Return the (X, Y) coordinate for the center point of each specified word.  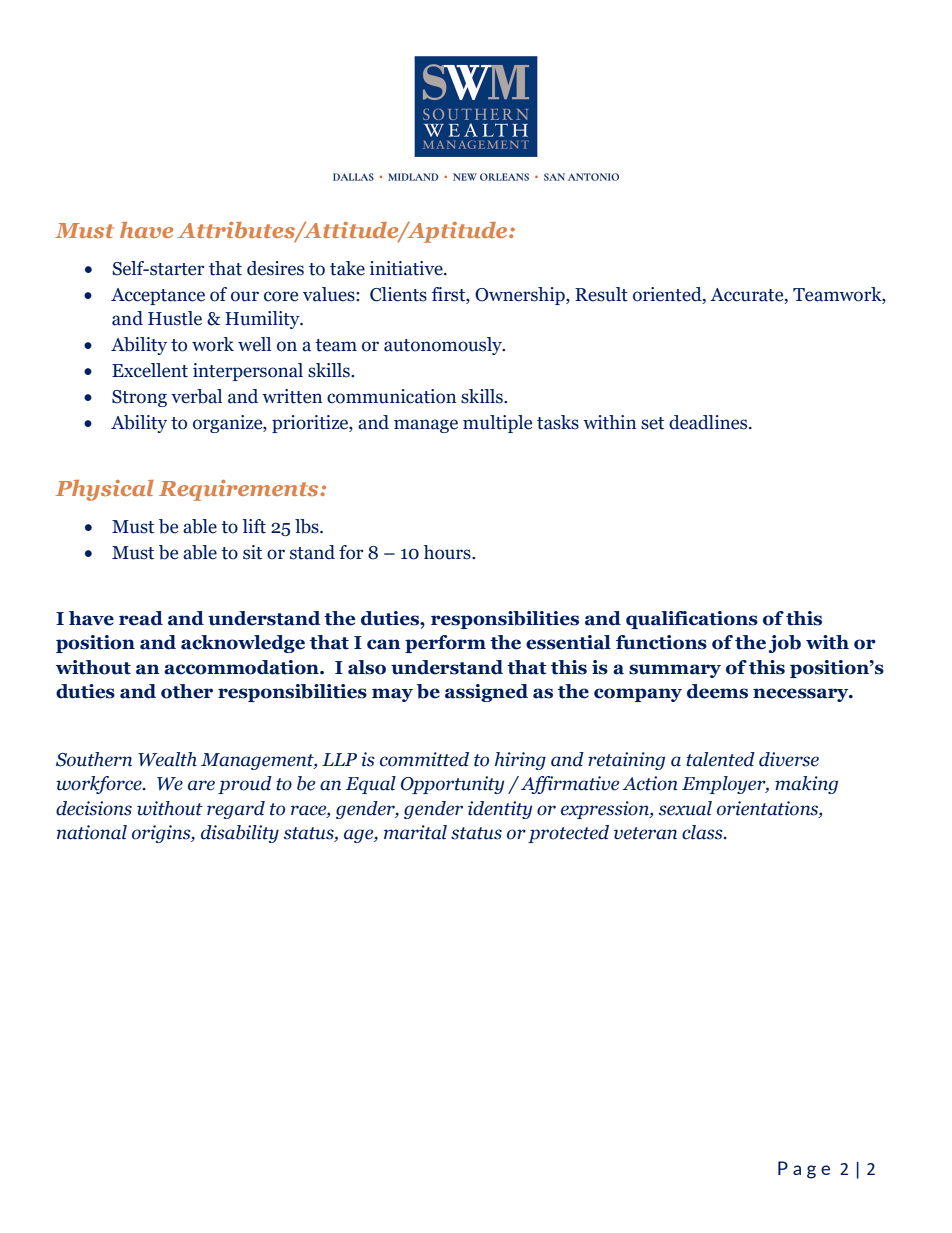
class (703, 832)
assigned (486, 693)
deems (717, 691)
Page (804, 1170)
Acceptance (158, 296)
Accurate (748, 295)
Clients (398, 294)
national (92, 832)
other (187, 691)
